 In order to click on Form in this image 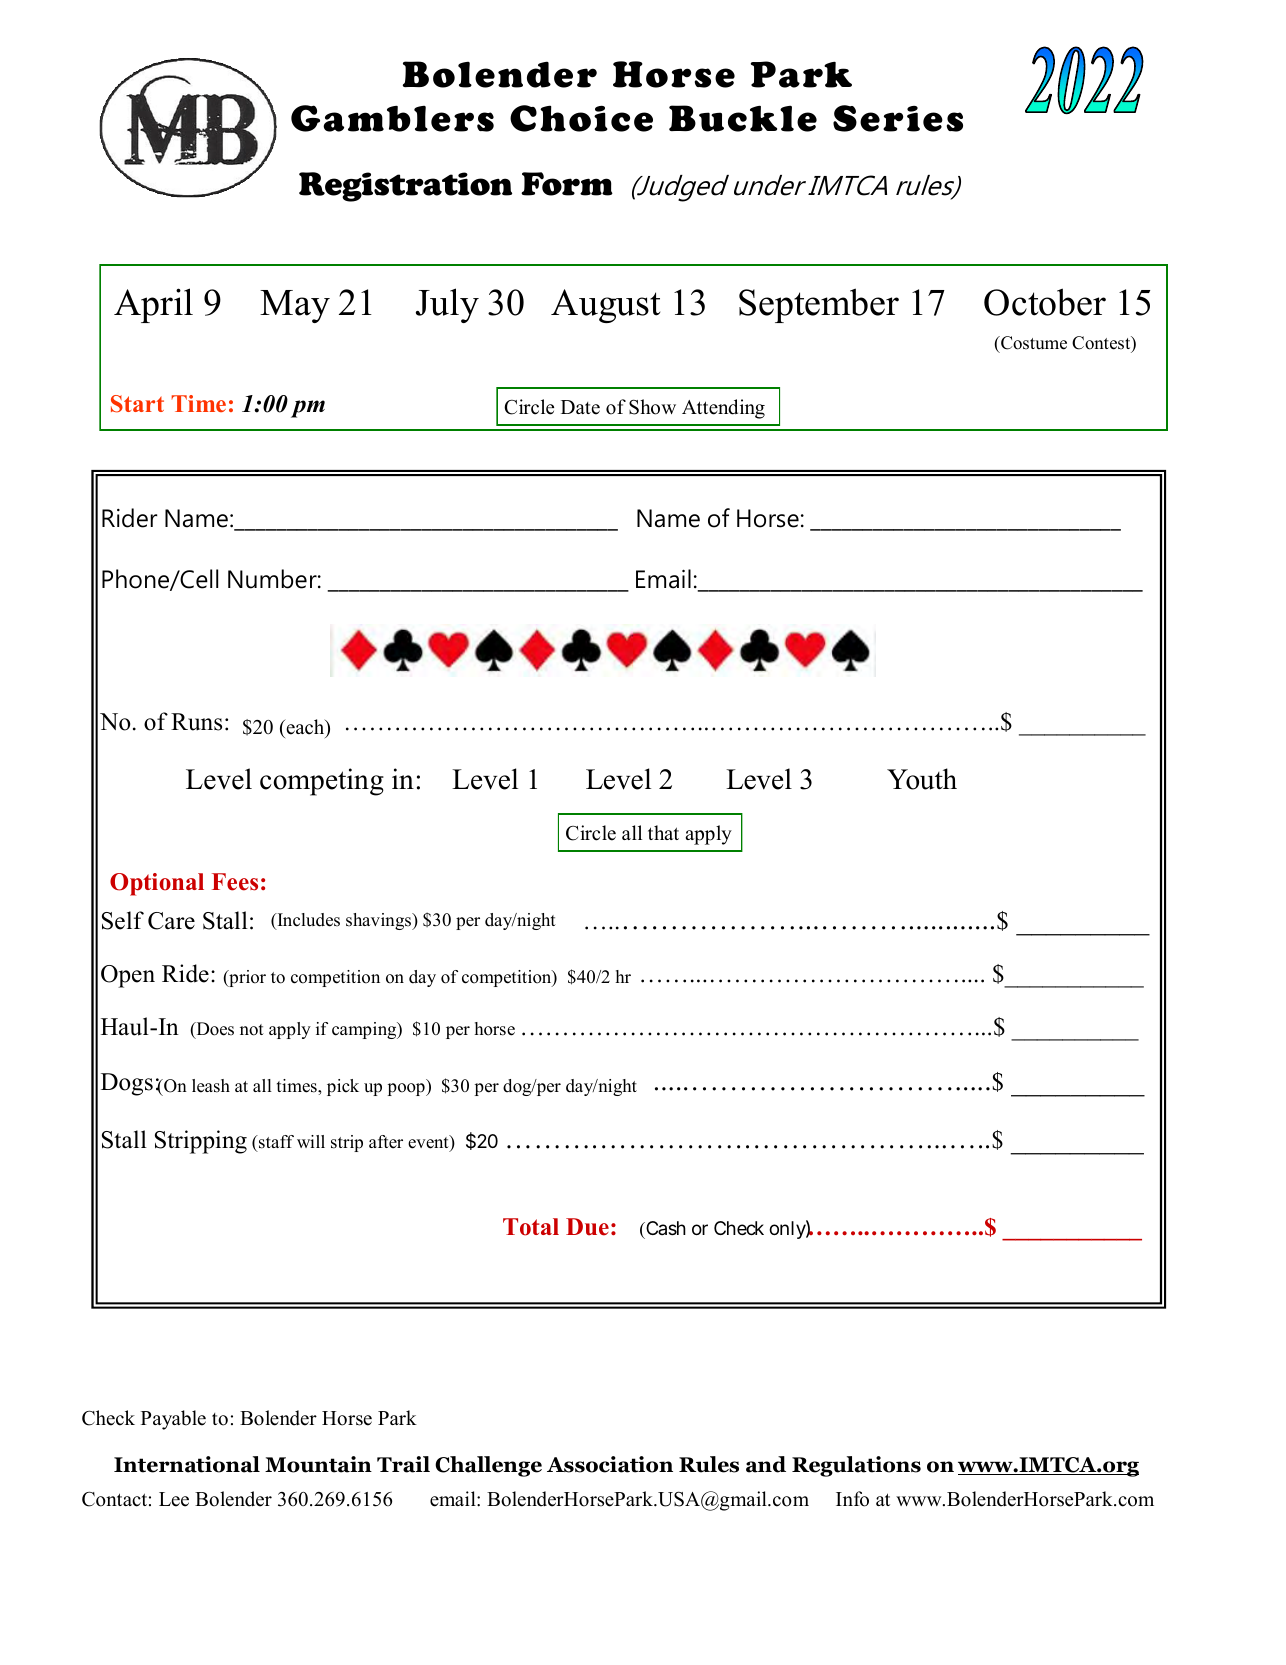, I will do `click(567, 184)`.
